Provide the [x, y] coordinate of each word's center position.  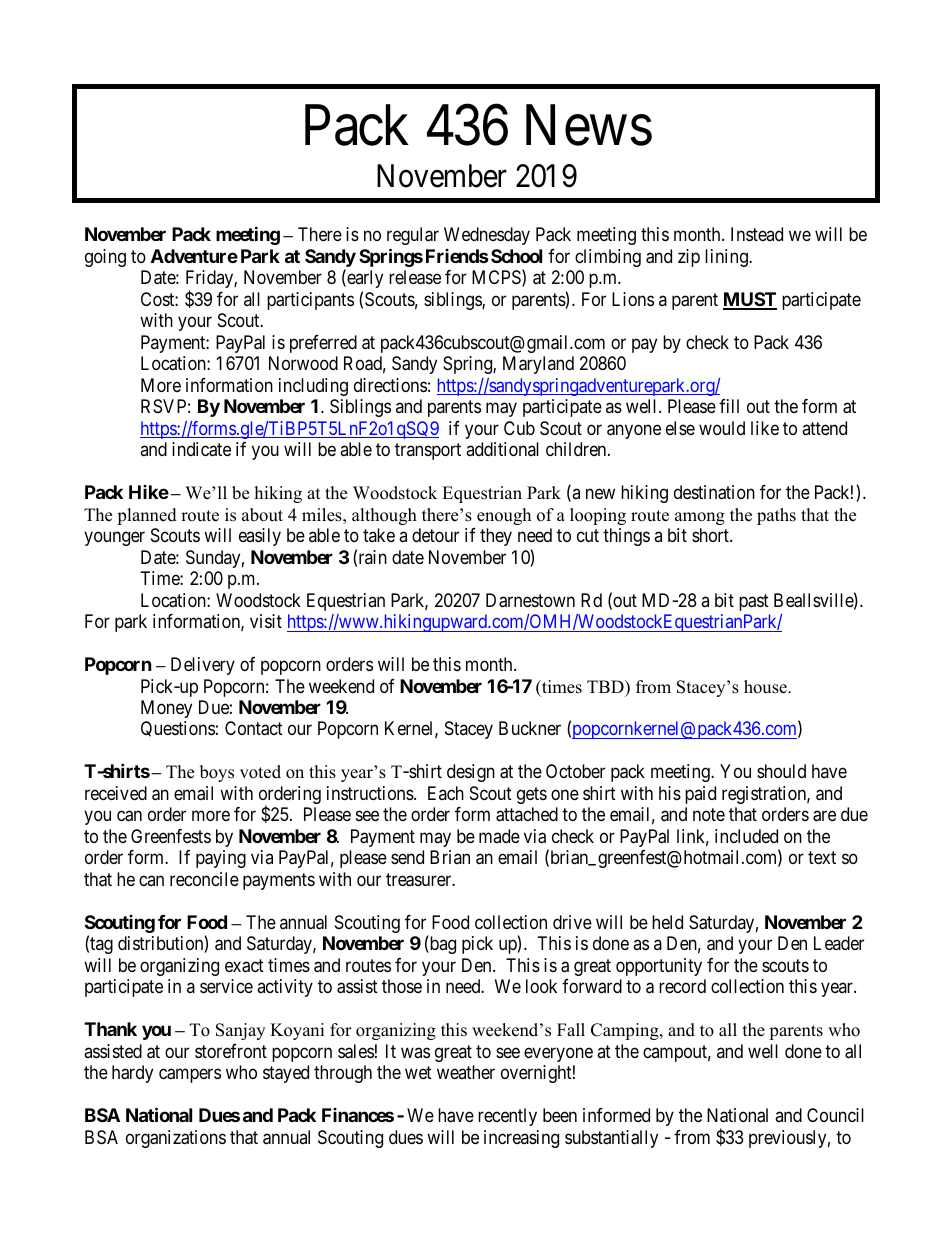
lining [727, 258]
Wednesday [487, 236]
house [766, 687]
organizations [176, 1139]
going [105, 258]
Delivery [203, 666]
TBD [606, 686]
